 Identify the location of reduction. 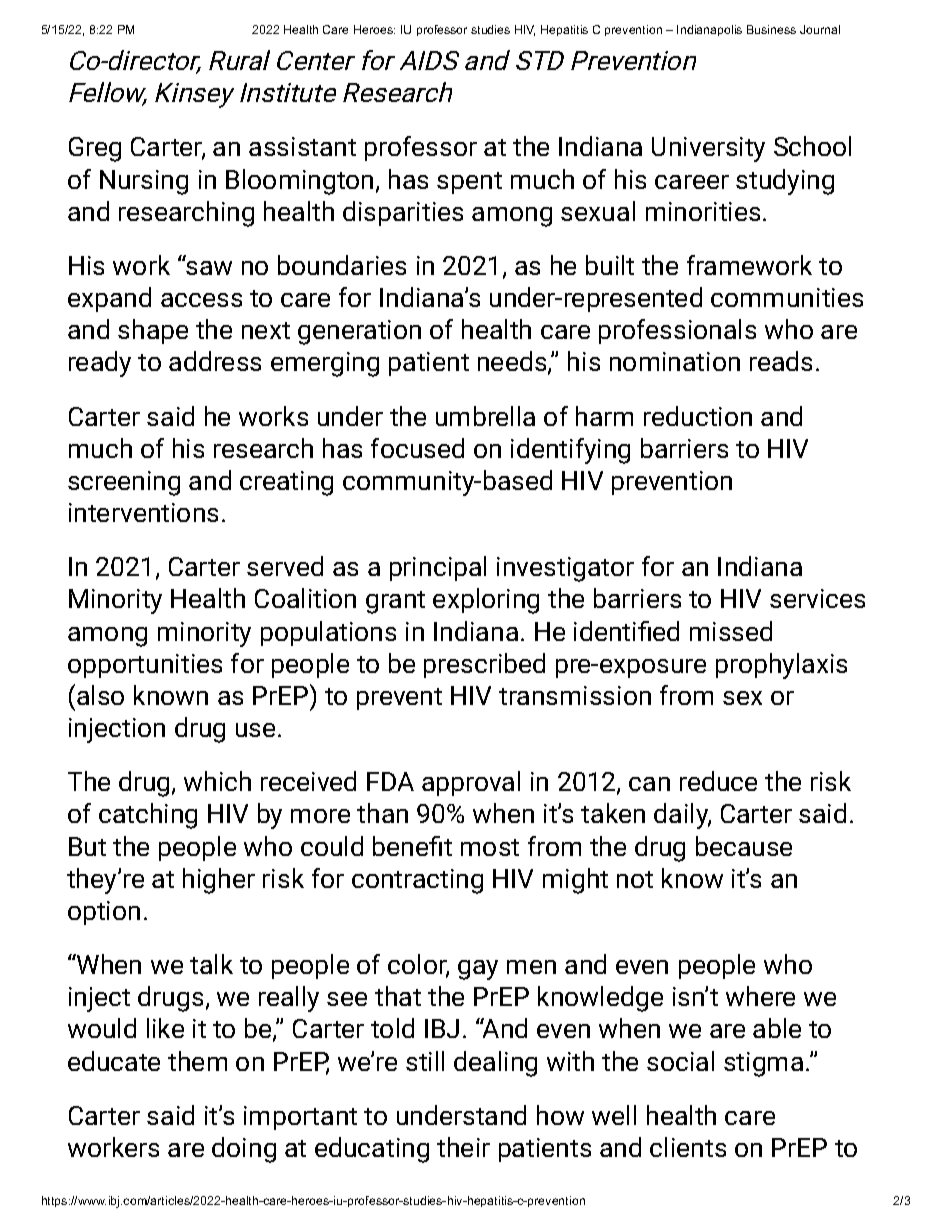
(698, 416).
